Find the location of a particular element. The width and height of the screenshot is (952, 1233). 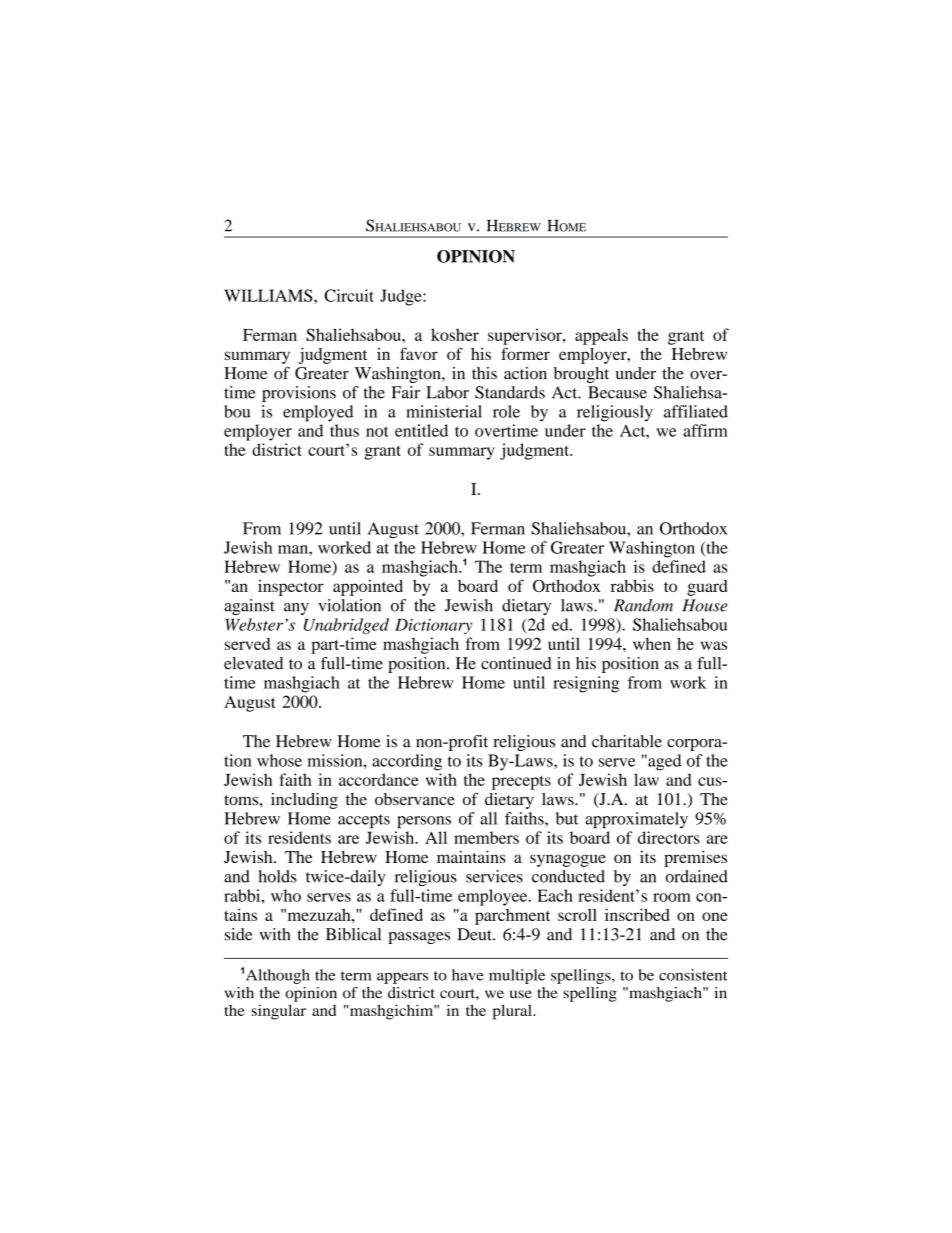

WILLIAMS is located at coordinates (269, 295).
